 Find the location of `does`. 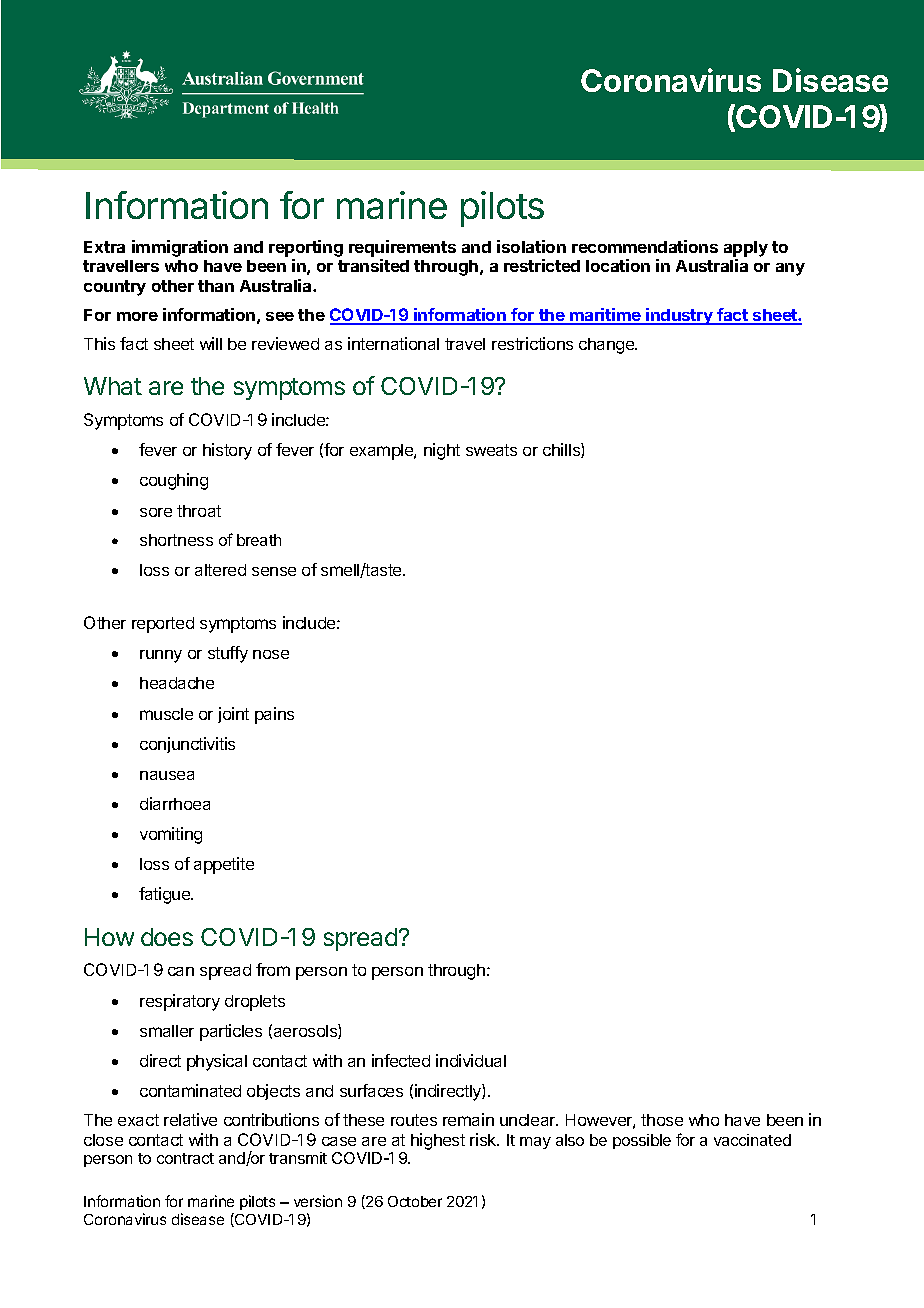

does is located at coordinates (167, 937).
